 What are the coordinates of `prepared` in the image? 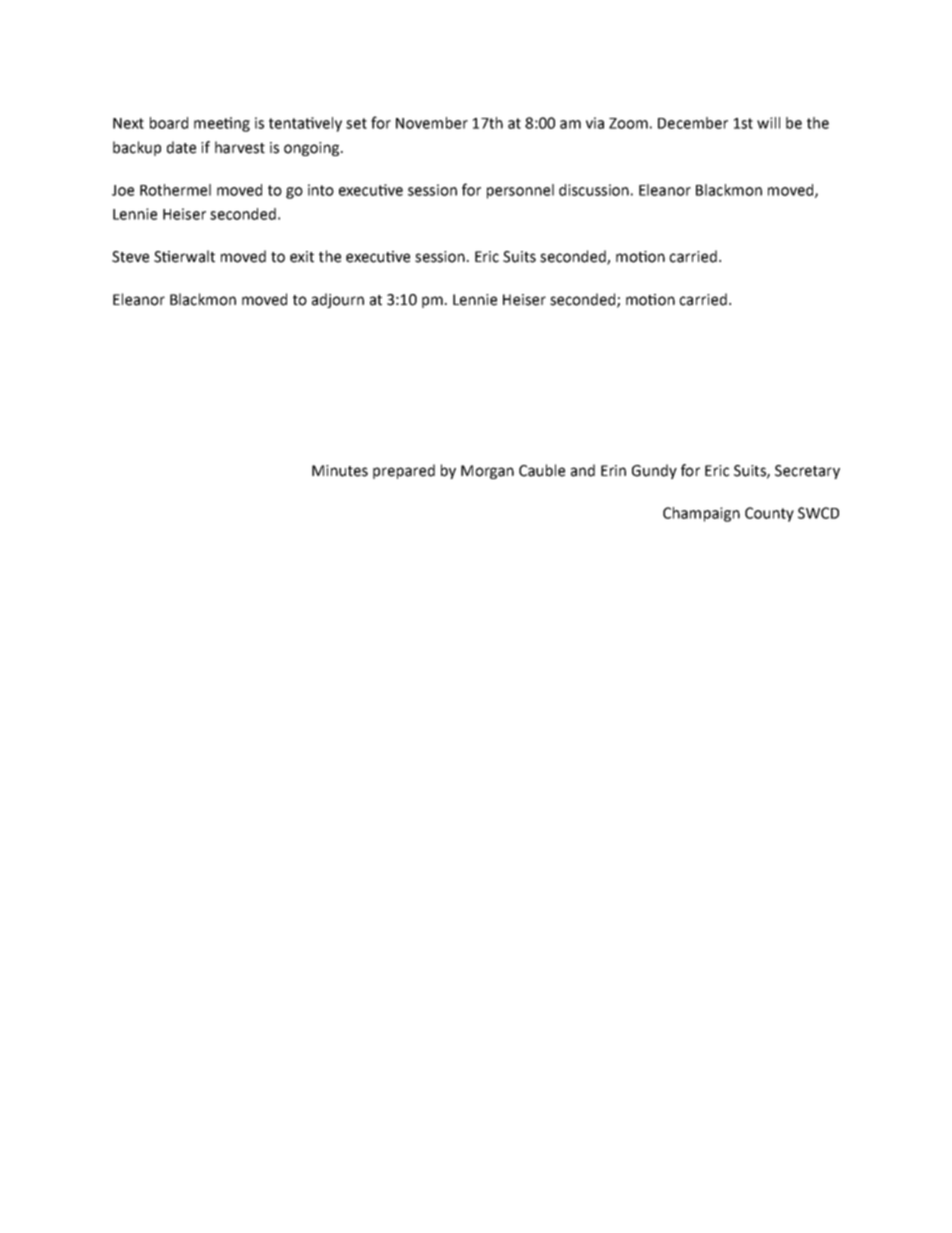 It's located at (404, 471).
